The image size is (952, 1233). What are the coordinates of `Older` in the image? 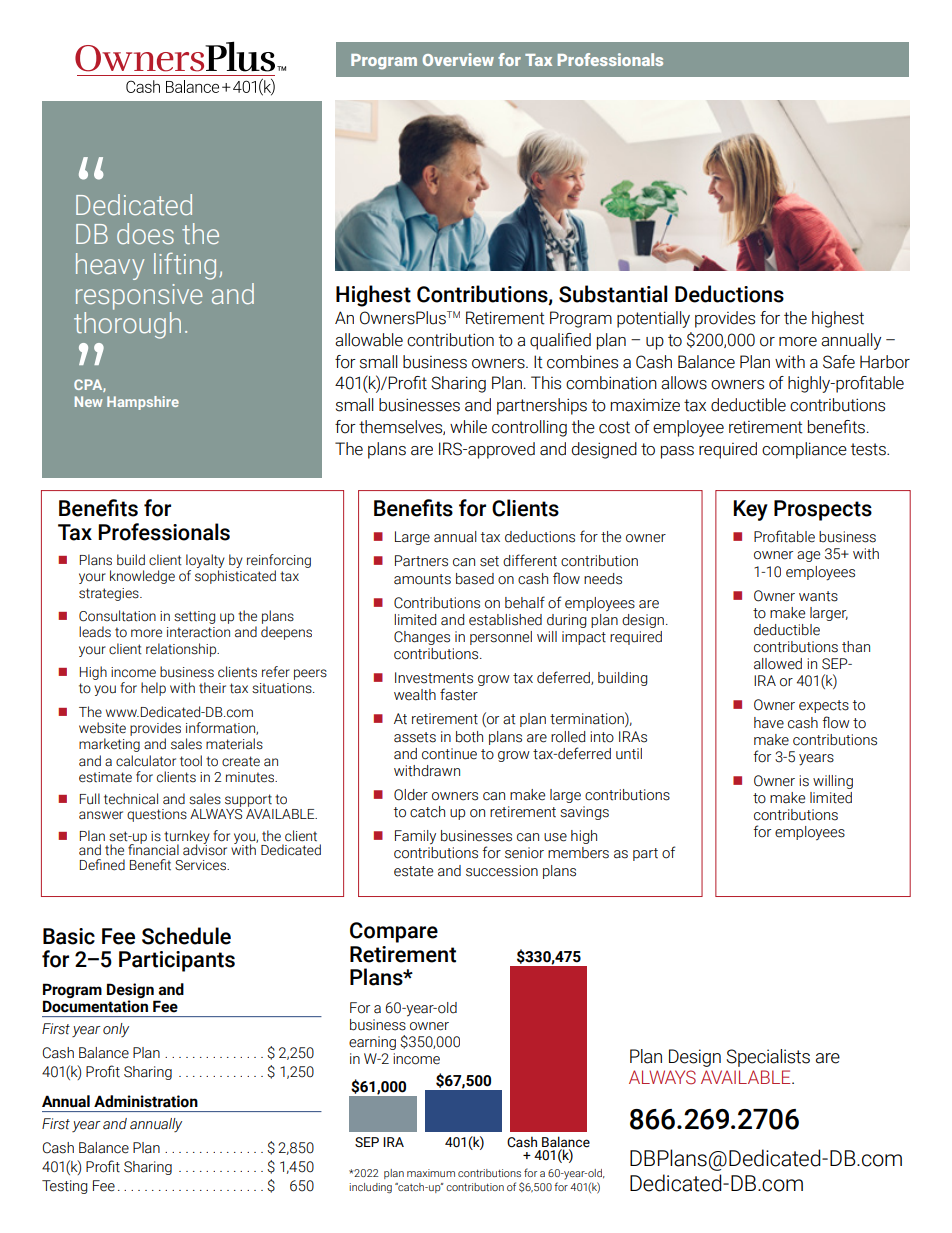 It's located at (411, 795).
